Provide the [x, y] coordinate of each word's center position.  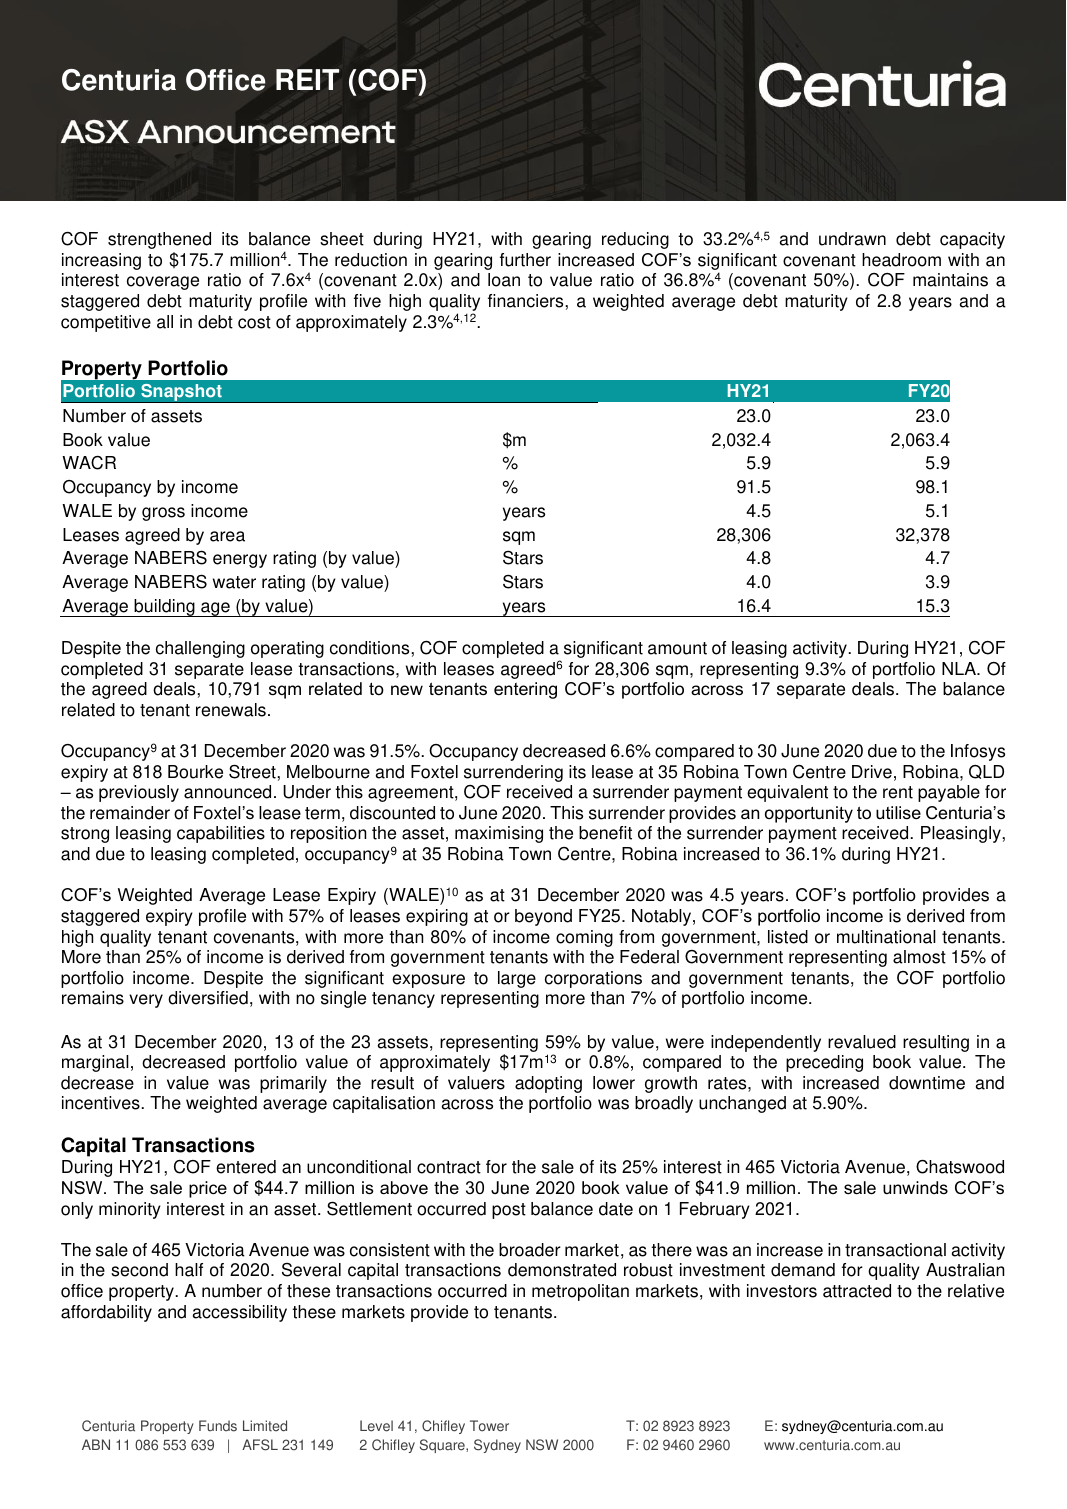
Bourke [195, 772]
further [525, 260]
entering [525, 690]
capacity [972, 240]
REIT [307, 79]
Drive [872, 772]
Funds [218, 1426]
